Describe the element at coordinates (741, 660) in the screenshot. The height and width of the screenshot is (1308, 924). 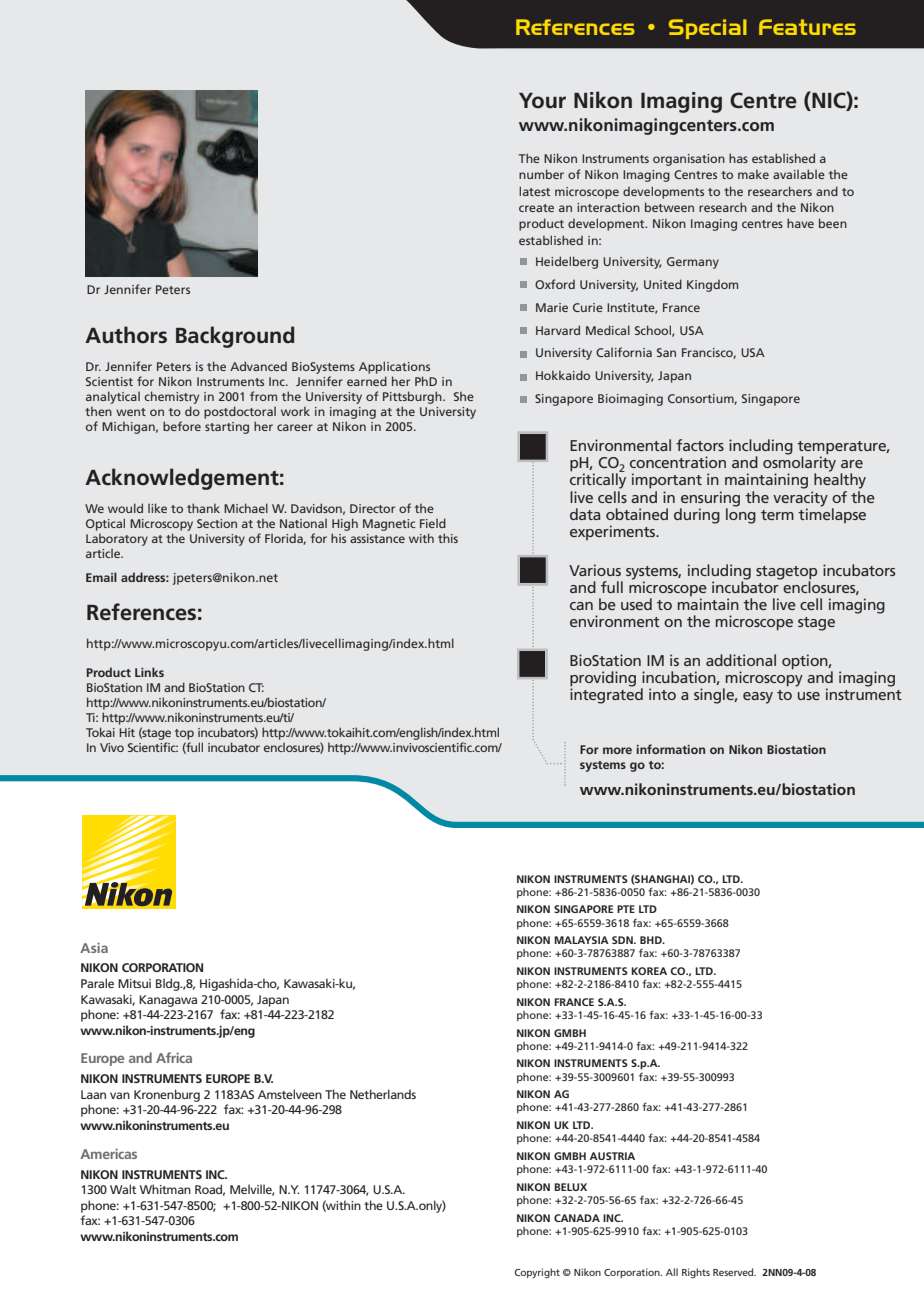
I see `additional` at that location.
